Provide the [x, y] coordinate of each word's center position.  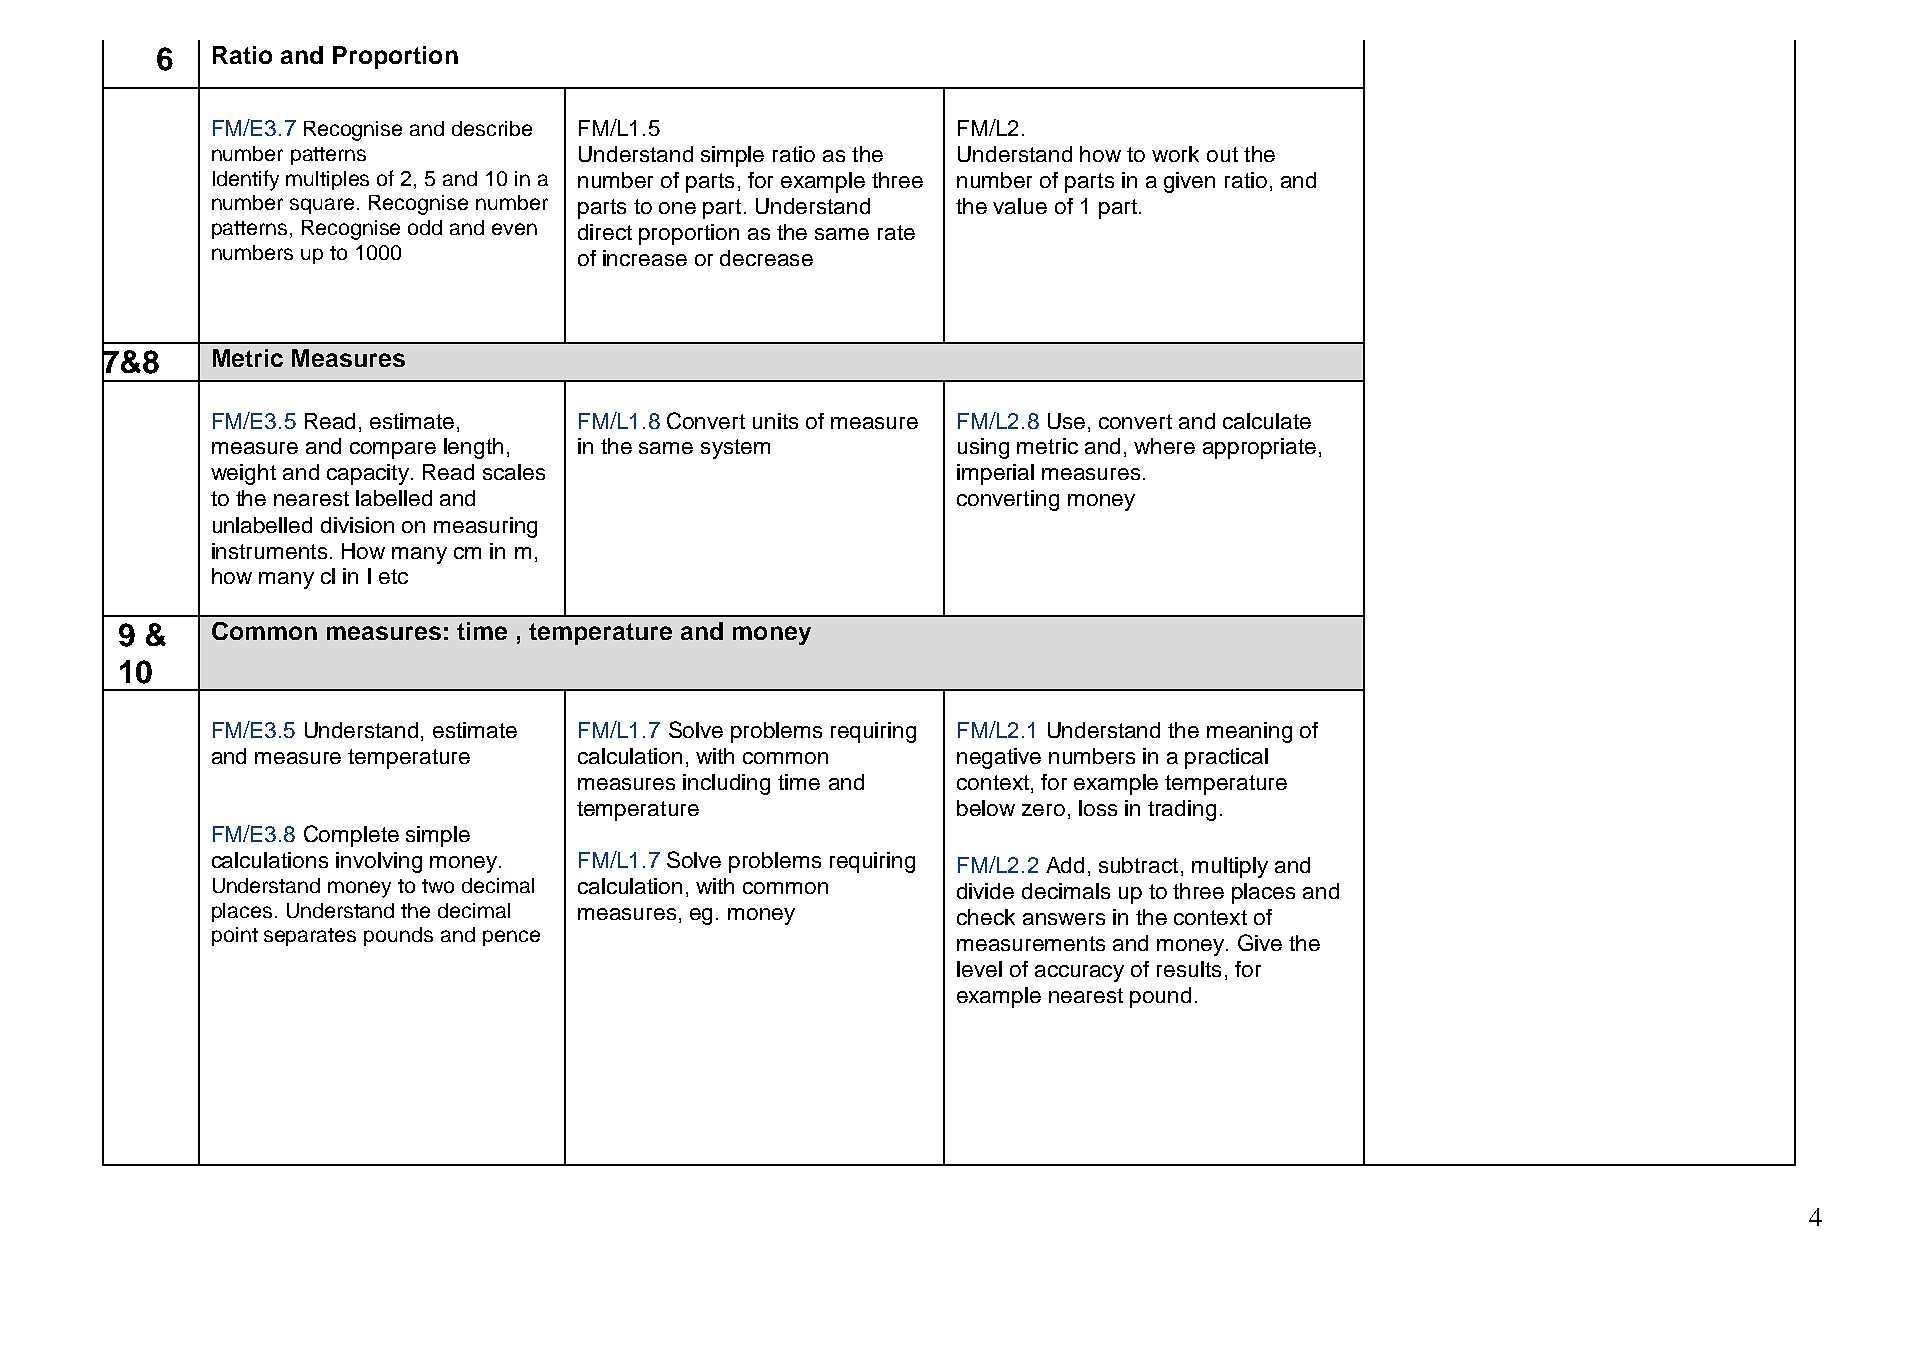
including [726, 784]
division [357, 525]
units [775, 421]
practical [1226, 758]
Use [1066, 421]
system [735, 449]
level [979, 969]
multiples [327, 180]
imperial [995, 474]
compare [393, 450]
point [235, 936]
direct [605, 232]
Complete [351, 836]
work [1175, 154]
